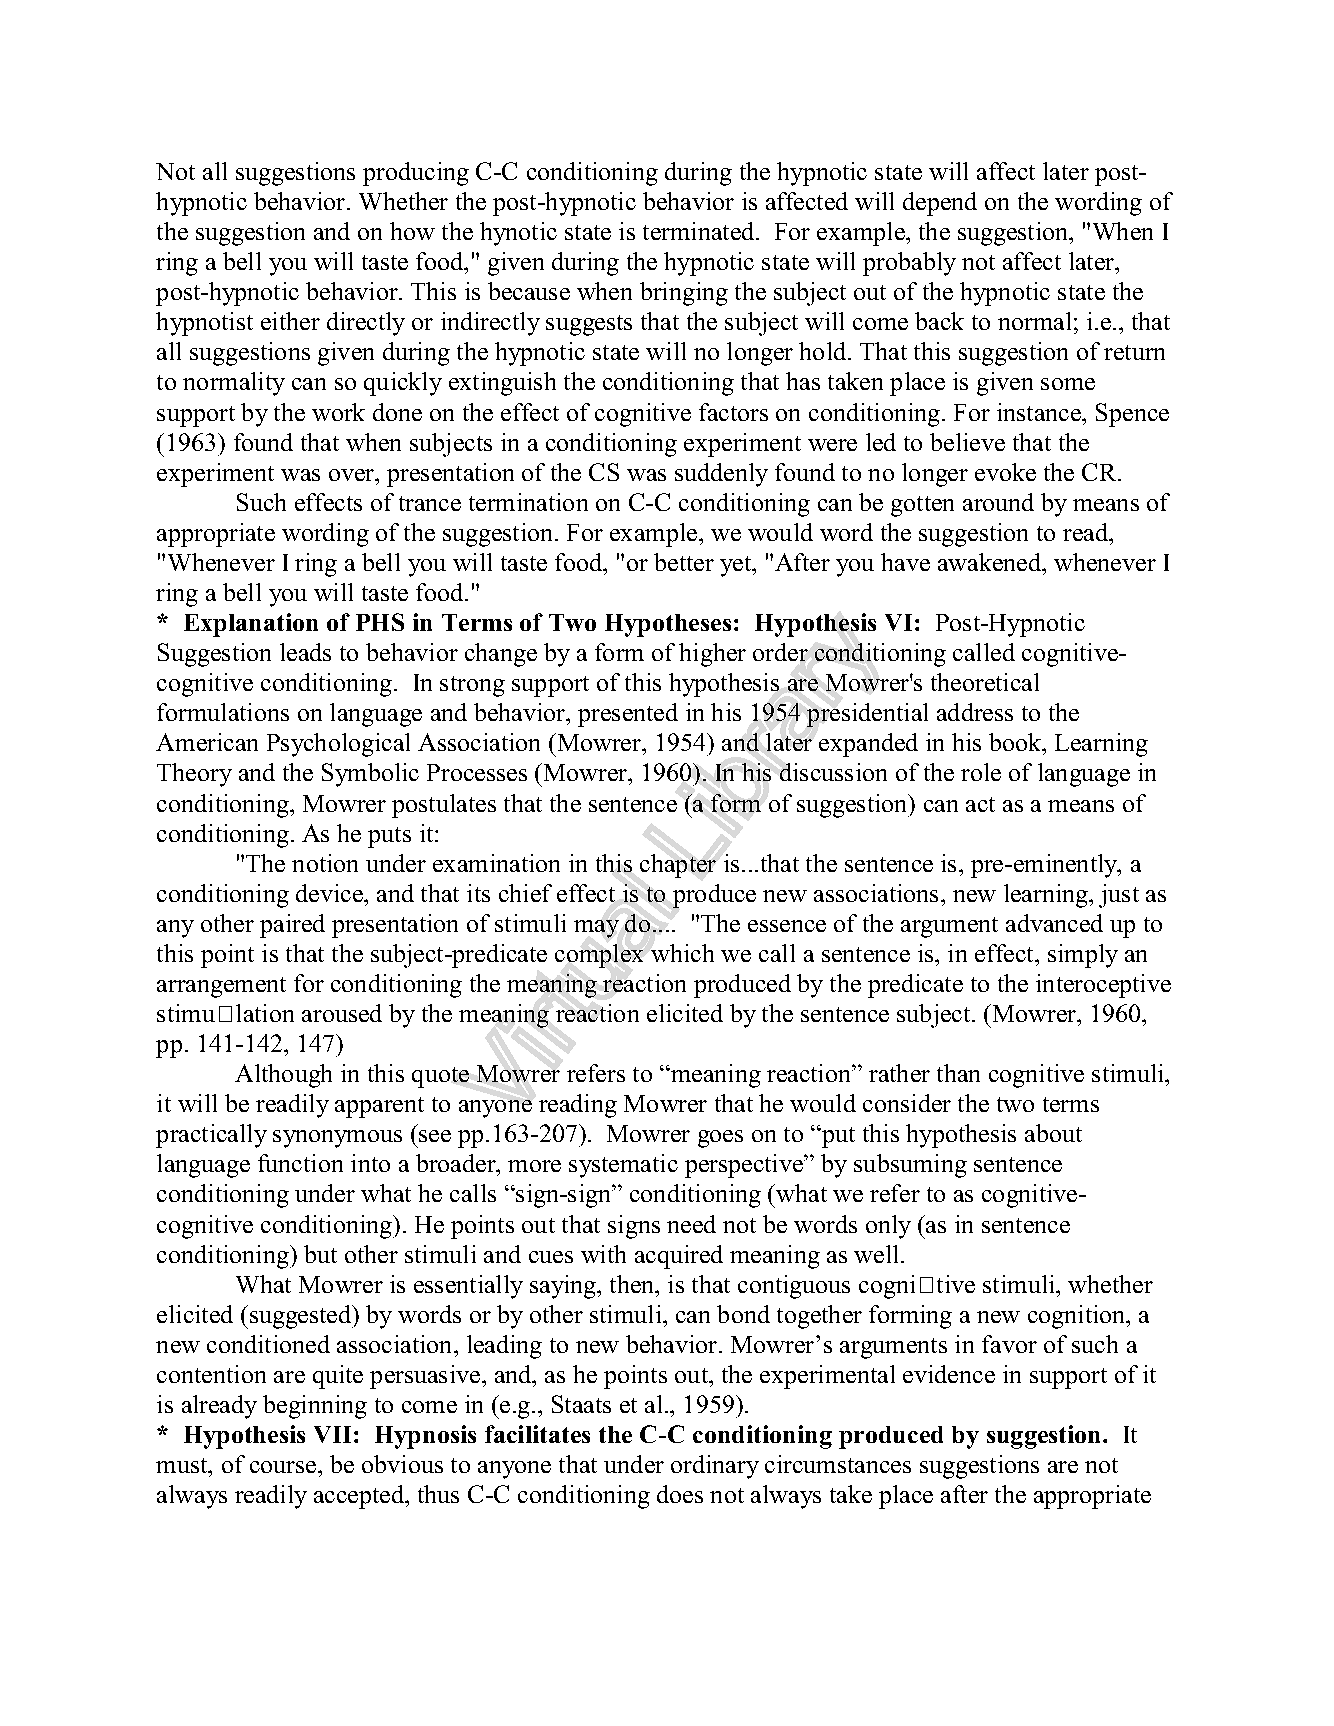  Describe the element at coordinates (678, 866) in the page. I see `chapter` at that location.
